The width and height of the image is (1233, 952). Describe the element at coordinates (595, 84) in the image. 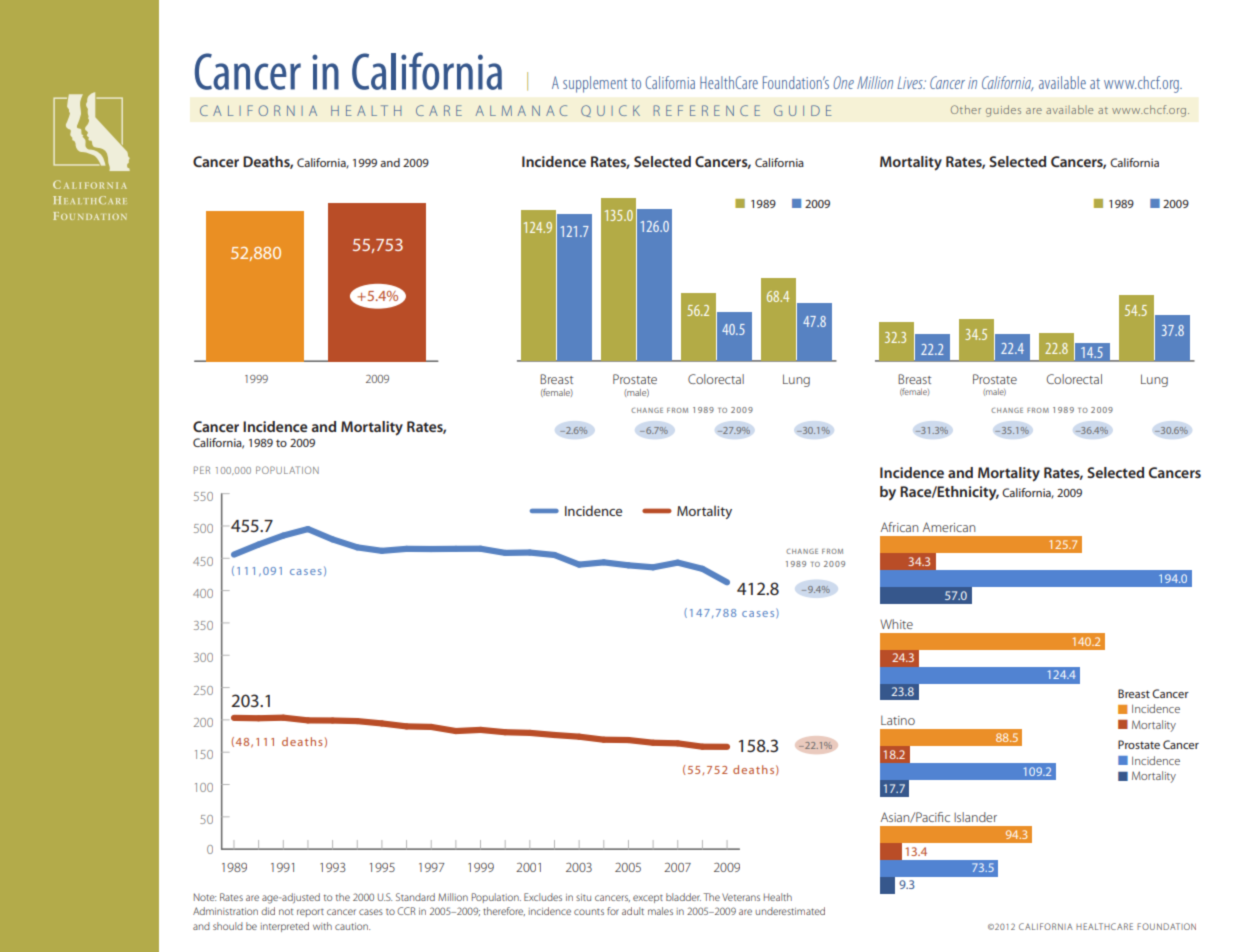

I see `supplement` at that location.
